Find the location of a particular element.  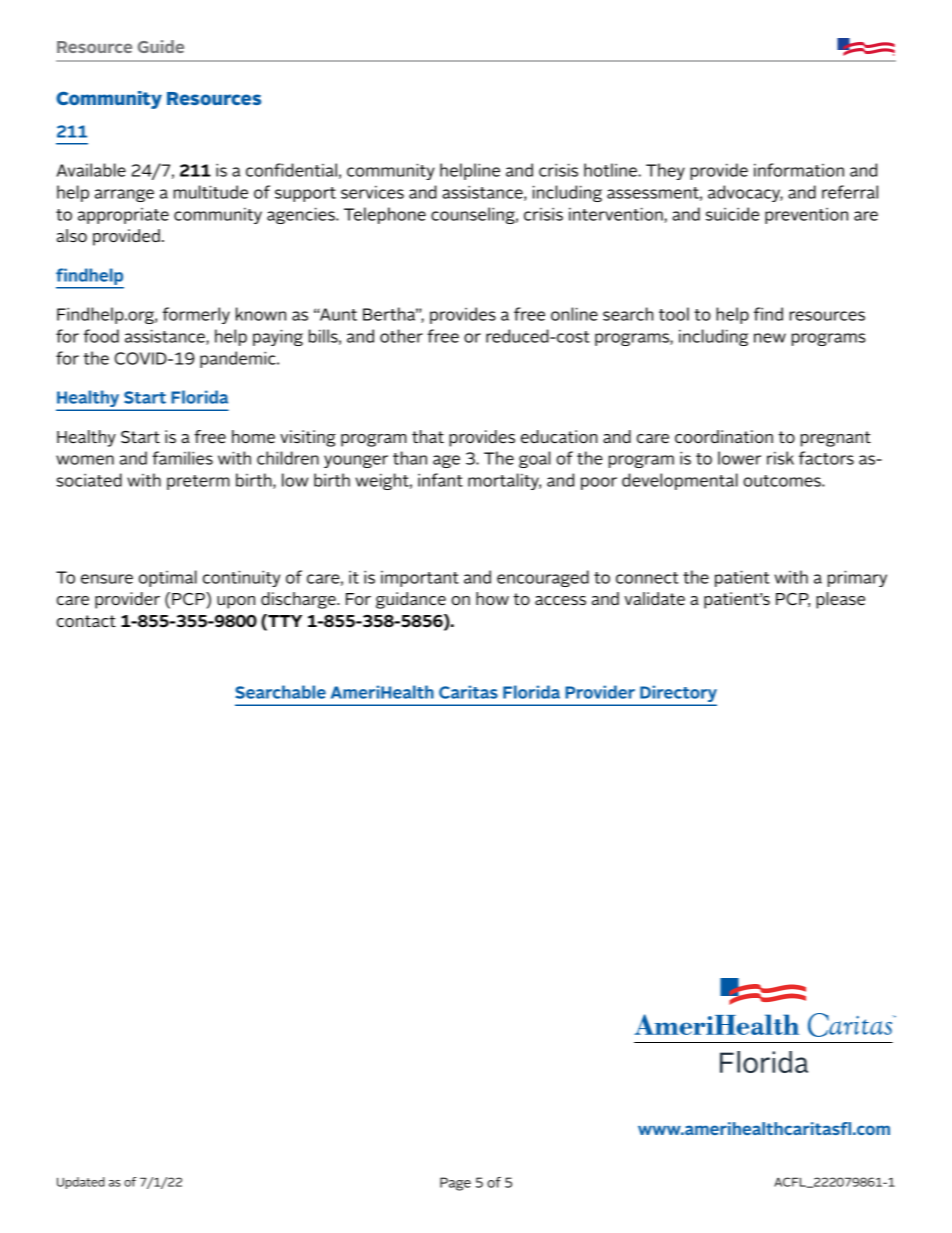

Page is located at coordinates (455, 1184).
